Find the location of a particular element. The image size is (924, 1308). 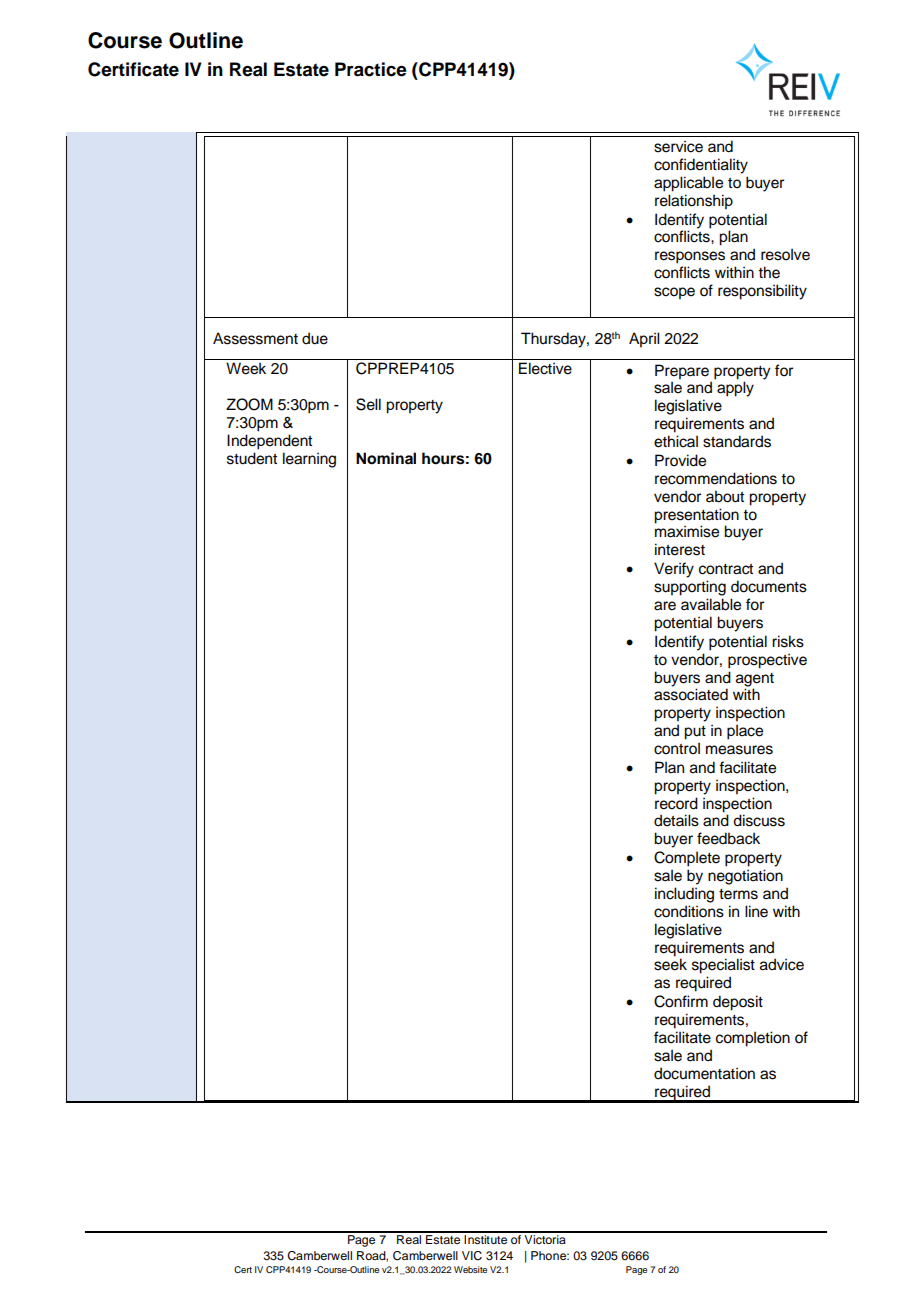

confidentiality is located at coordinates (701, 166).
